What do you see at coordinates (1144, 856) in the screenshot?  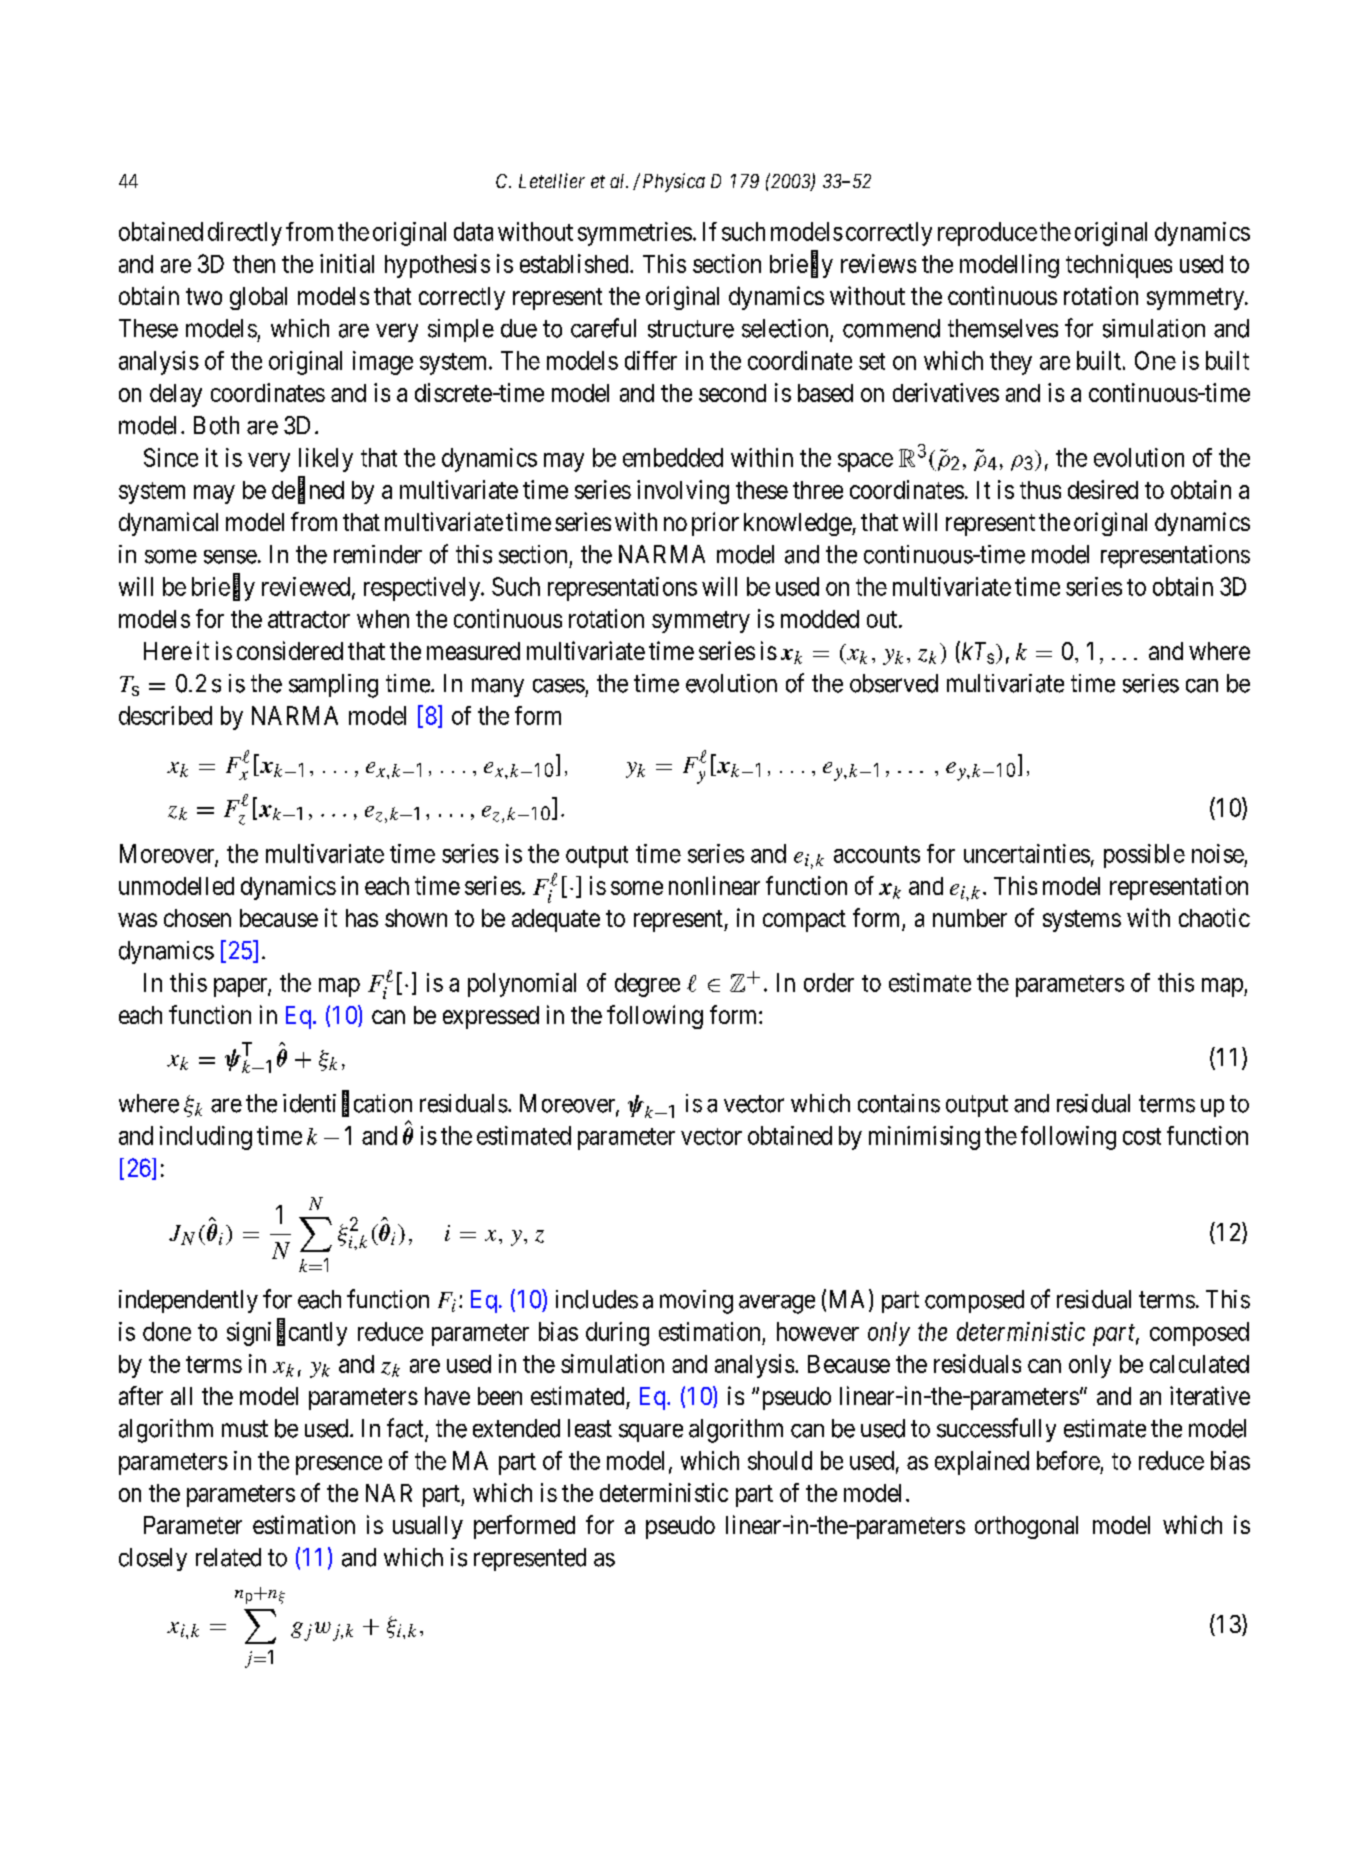 I see `possible` at bounding box center [1144, 856].
